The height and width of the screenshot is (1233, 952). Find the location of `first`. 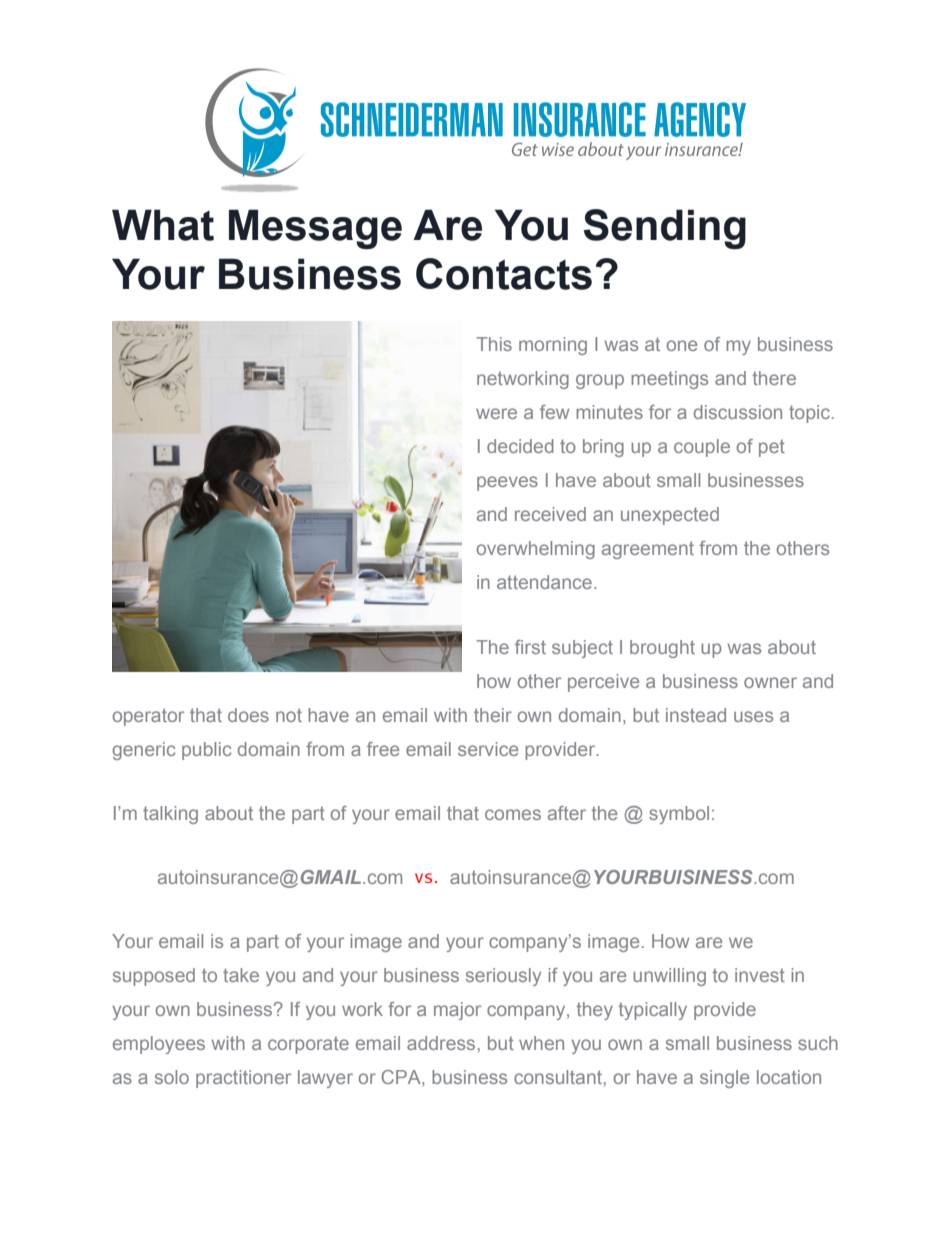

first is located at coordinates (530, 647).
